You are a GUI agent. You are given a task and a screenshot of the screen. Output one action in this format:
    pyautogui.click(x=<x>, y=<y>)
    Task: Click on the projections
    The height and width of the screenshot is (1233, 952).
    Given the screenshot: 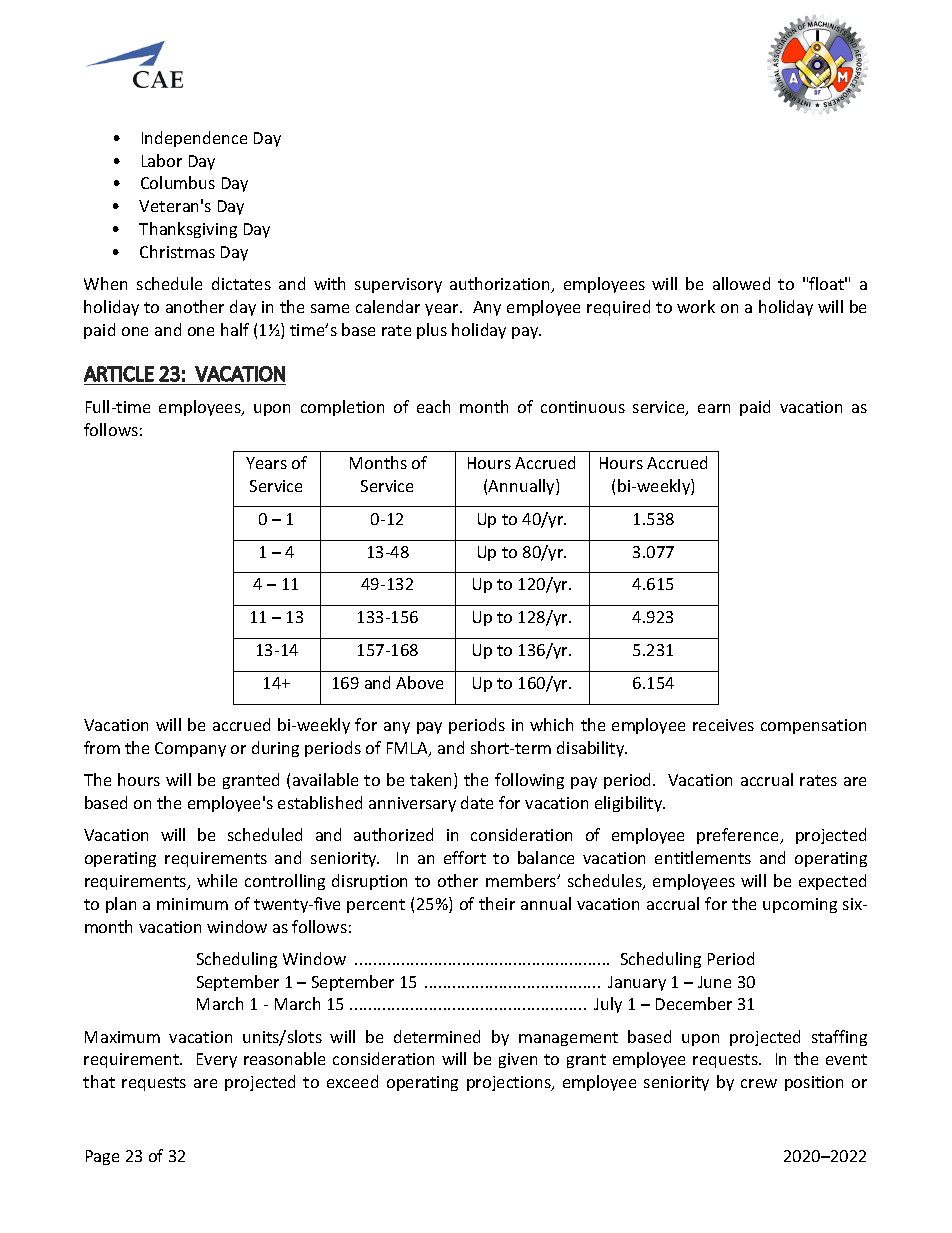 What is the action you would take?
    pyautogui.click(x=510, y=1083)
